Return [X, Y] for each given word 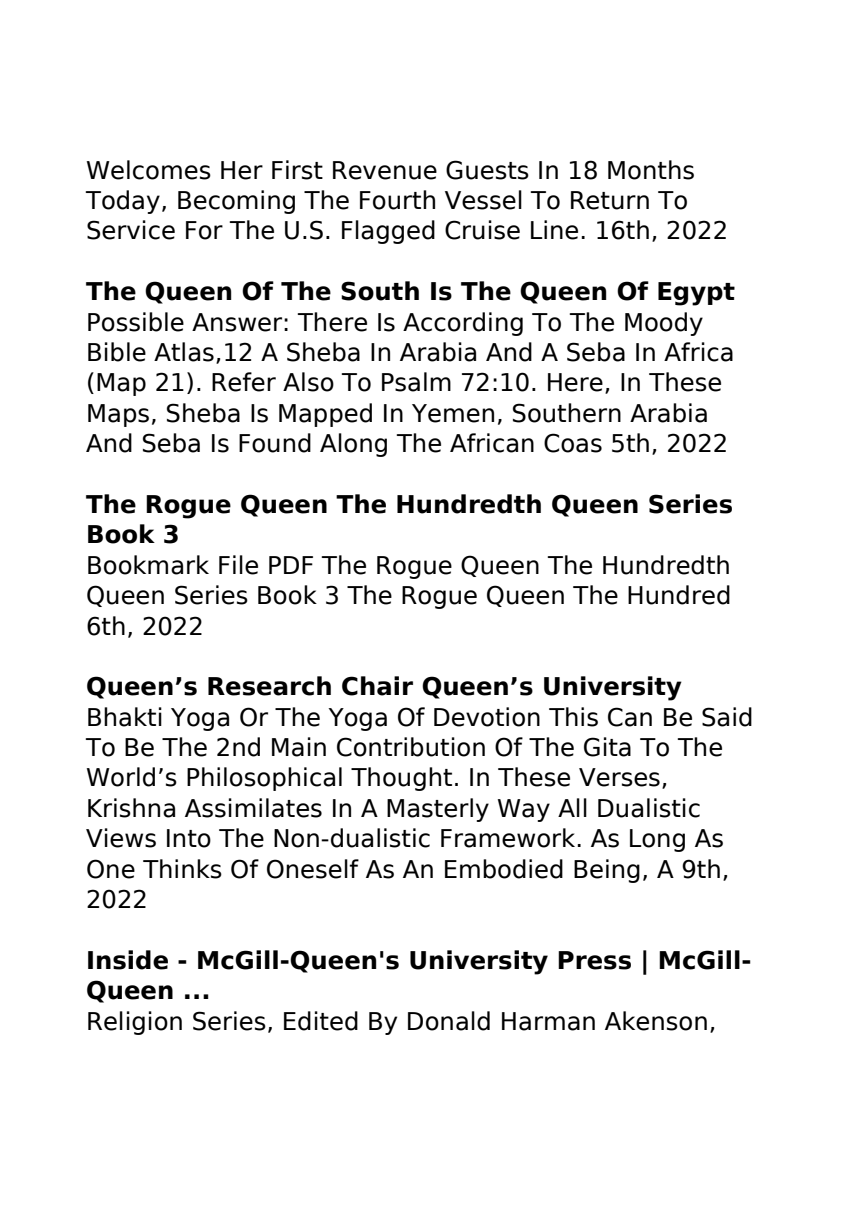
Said [727, 717]
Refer [244, 382]
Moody [664, 324]
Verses [619, 777]
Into [189, 838]
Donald [449, 1021]
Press [594, 960]
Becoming [236, 202]
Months [651, 170]
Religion [135, 1023]
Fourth [397, 200]
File [238, 565]
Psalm [416, 382]
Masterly [438, 810]
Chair [377, 686]
